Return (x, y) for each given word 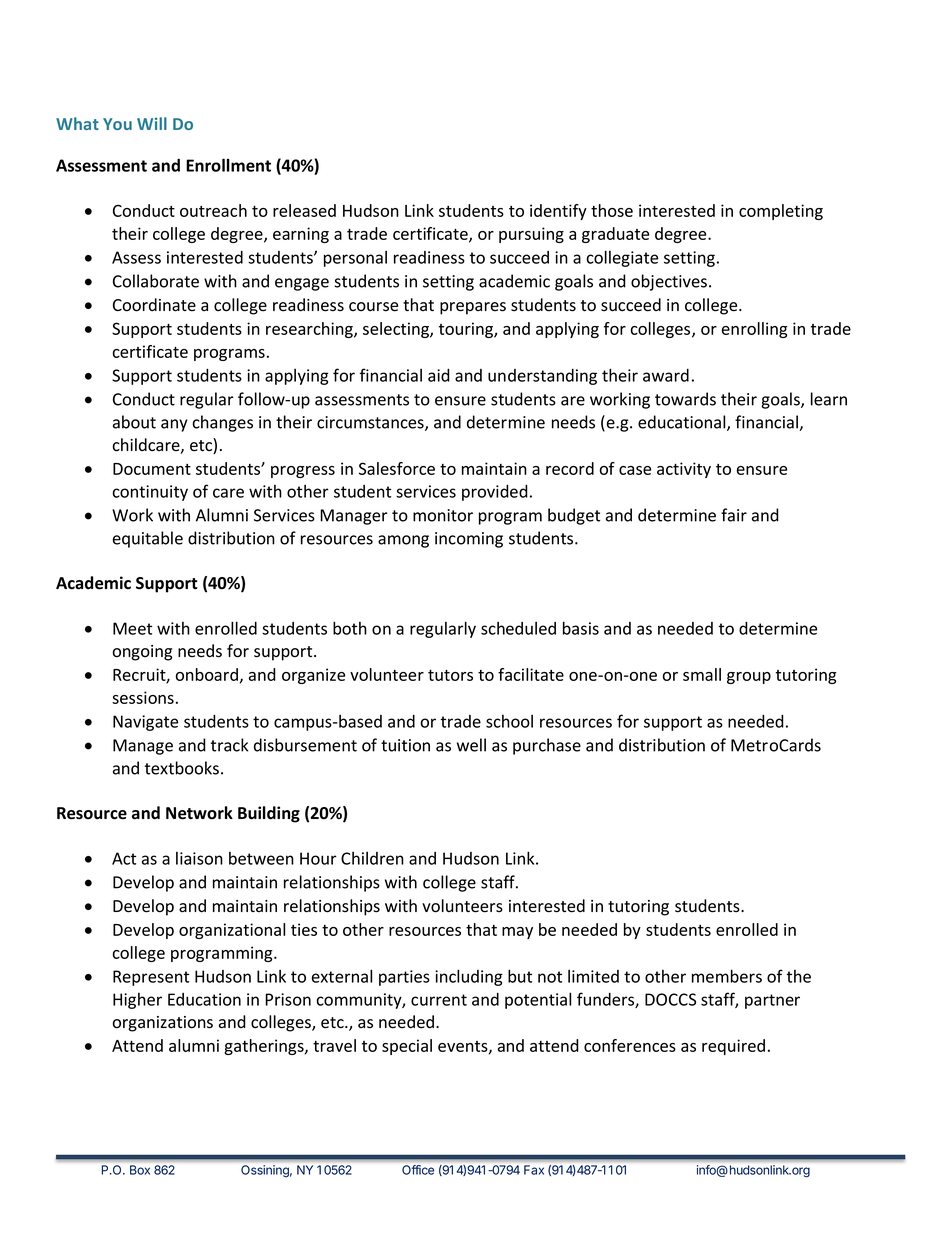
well (471, 745)
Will (152, 123)
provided (495, 493)
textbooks (182, 768)
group (749, 678)
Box (140, 1170)
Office (418, 1170)
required (733, 1047)
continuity (150, 493)
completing (781, 212)
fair (734, 515)
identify (558, 212)
